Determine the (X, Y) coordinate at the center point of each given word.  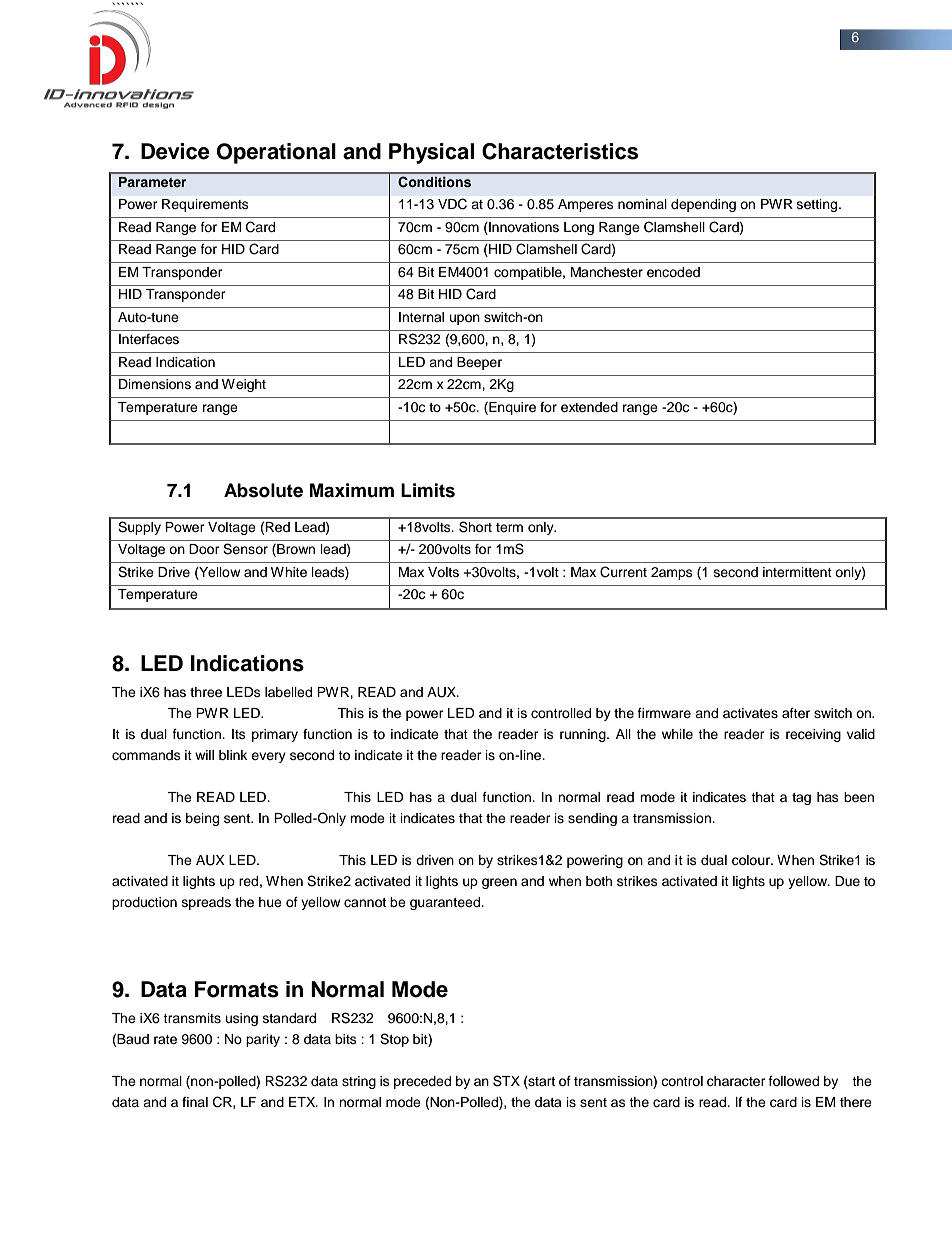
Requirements (205, 205)
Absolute (263, 490)
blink (233, 755)
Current (623, 572)
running (584, 735)
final (195, 1102)
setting (818, 205)
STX (506, 1081)
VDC (452, 204)
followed (794, 1081)
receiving (813, 735)
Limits (428, 490)
